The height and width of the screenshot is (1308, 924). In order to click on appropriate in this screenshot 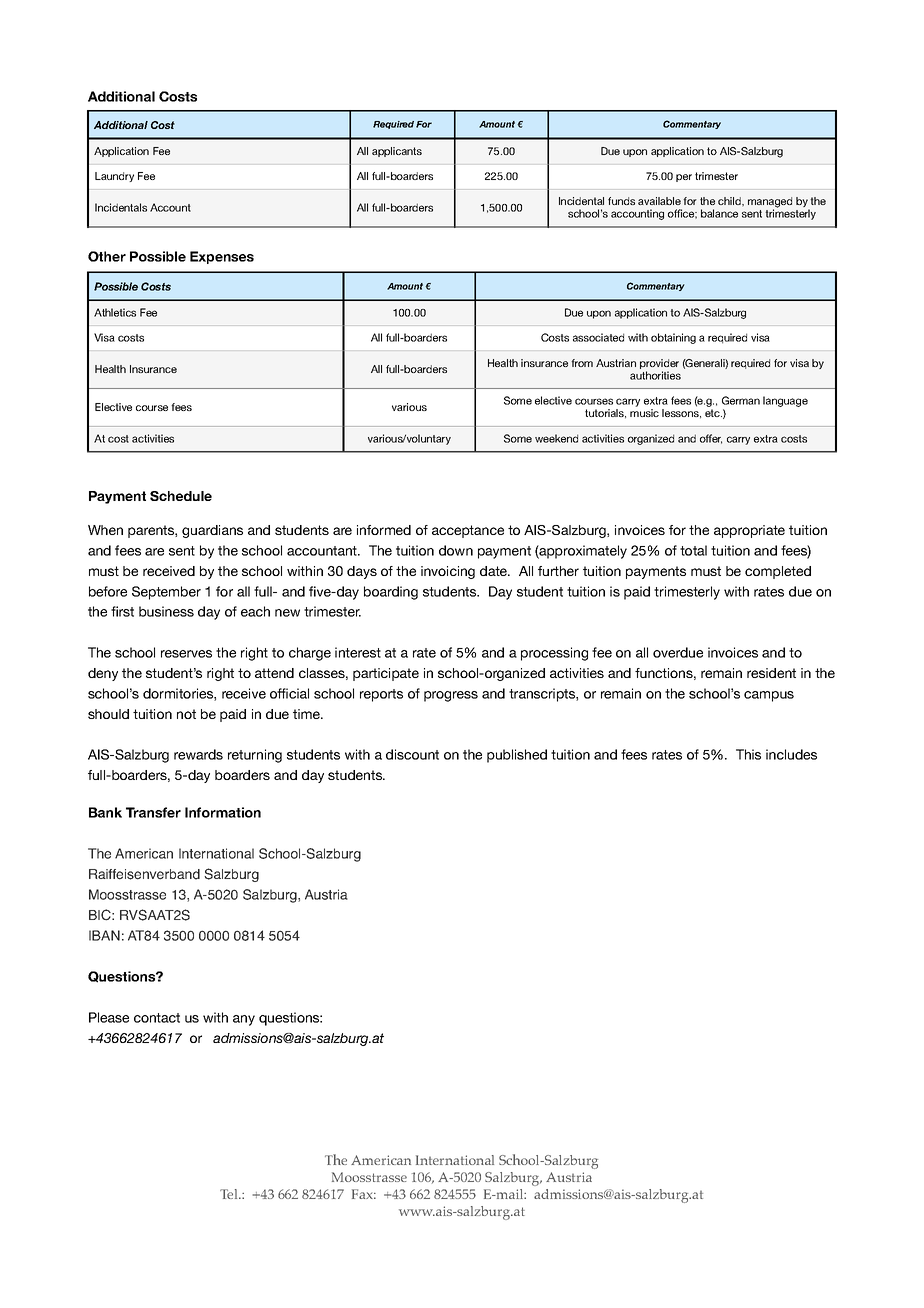, I will do `click(749, 531)`.
